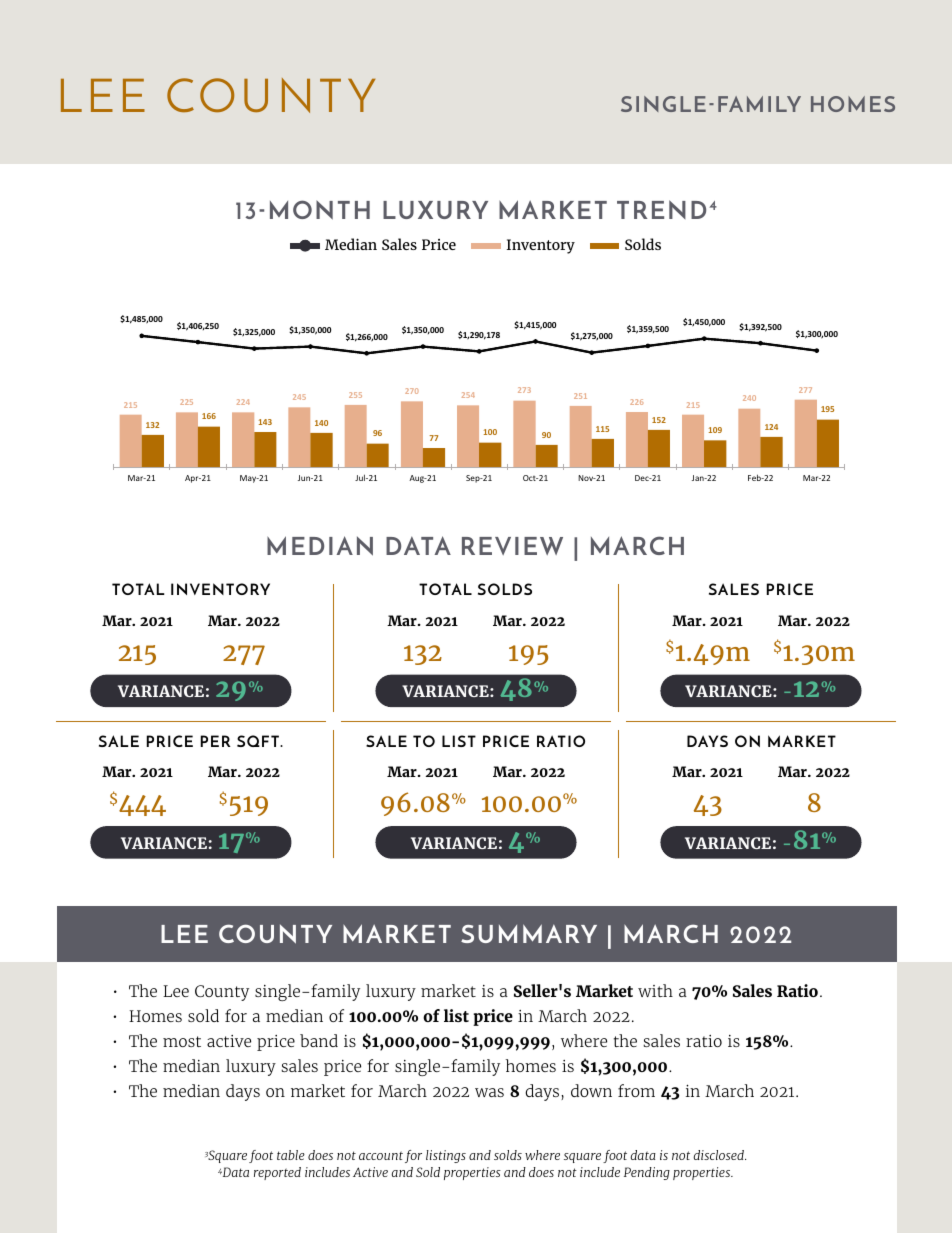 This screenshot has width=952, height=1233. Describe the element at coordinates (591, 1090) in the screenshot. I see `down` at that location.
